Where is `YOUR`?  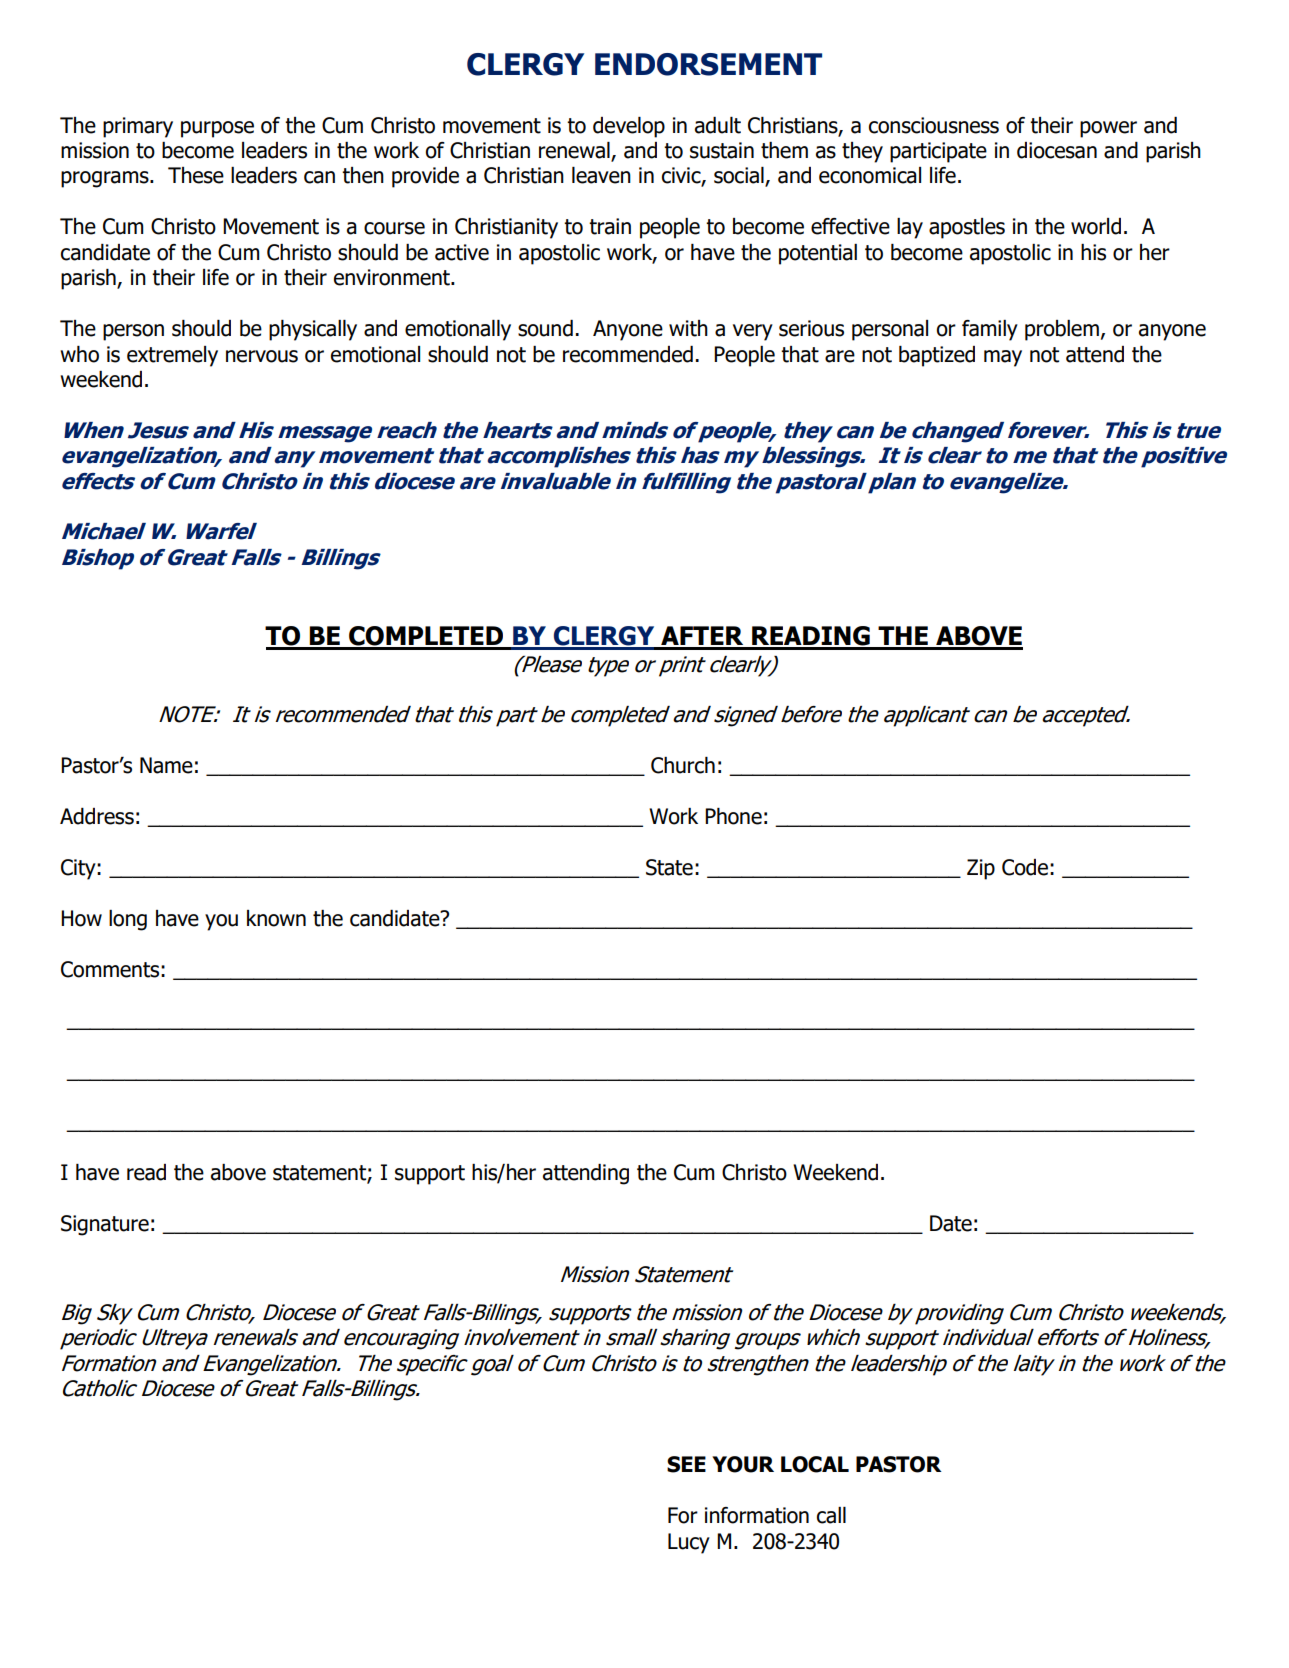
YOUR is located at coordinates (743, 1464).
